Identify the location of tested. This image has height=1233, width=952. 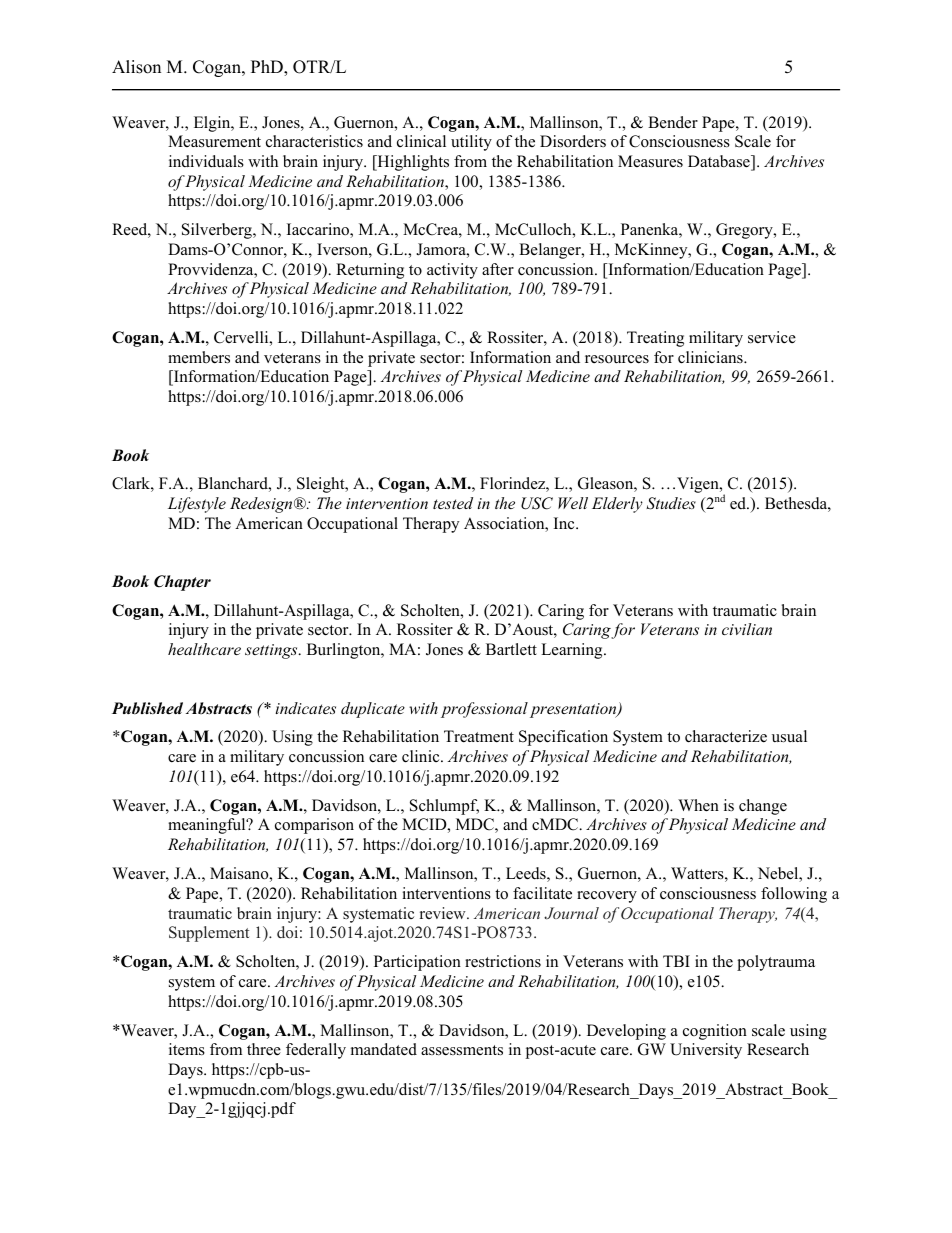
(453, 503).
